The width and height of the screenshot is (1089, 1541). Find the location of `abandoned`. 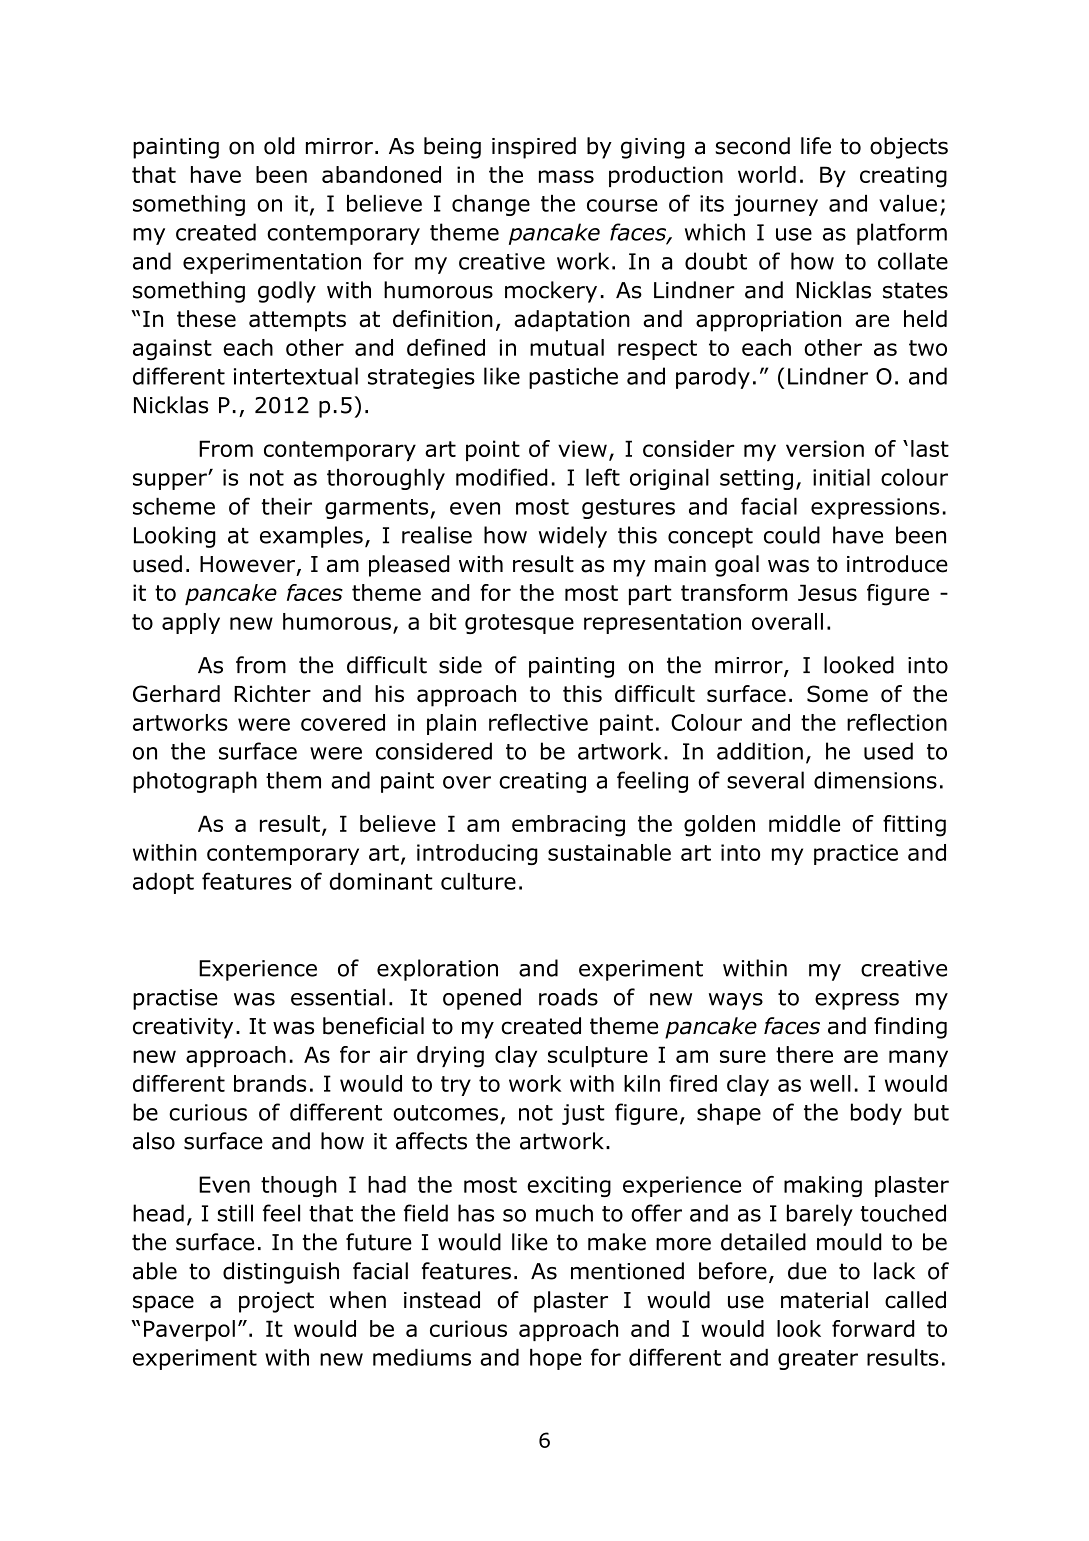

abandoned is located at coordinates (381, 174).
